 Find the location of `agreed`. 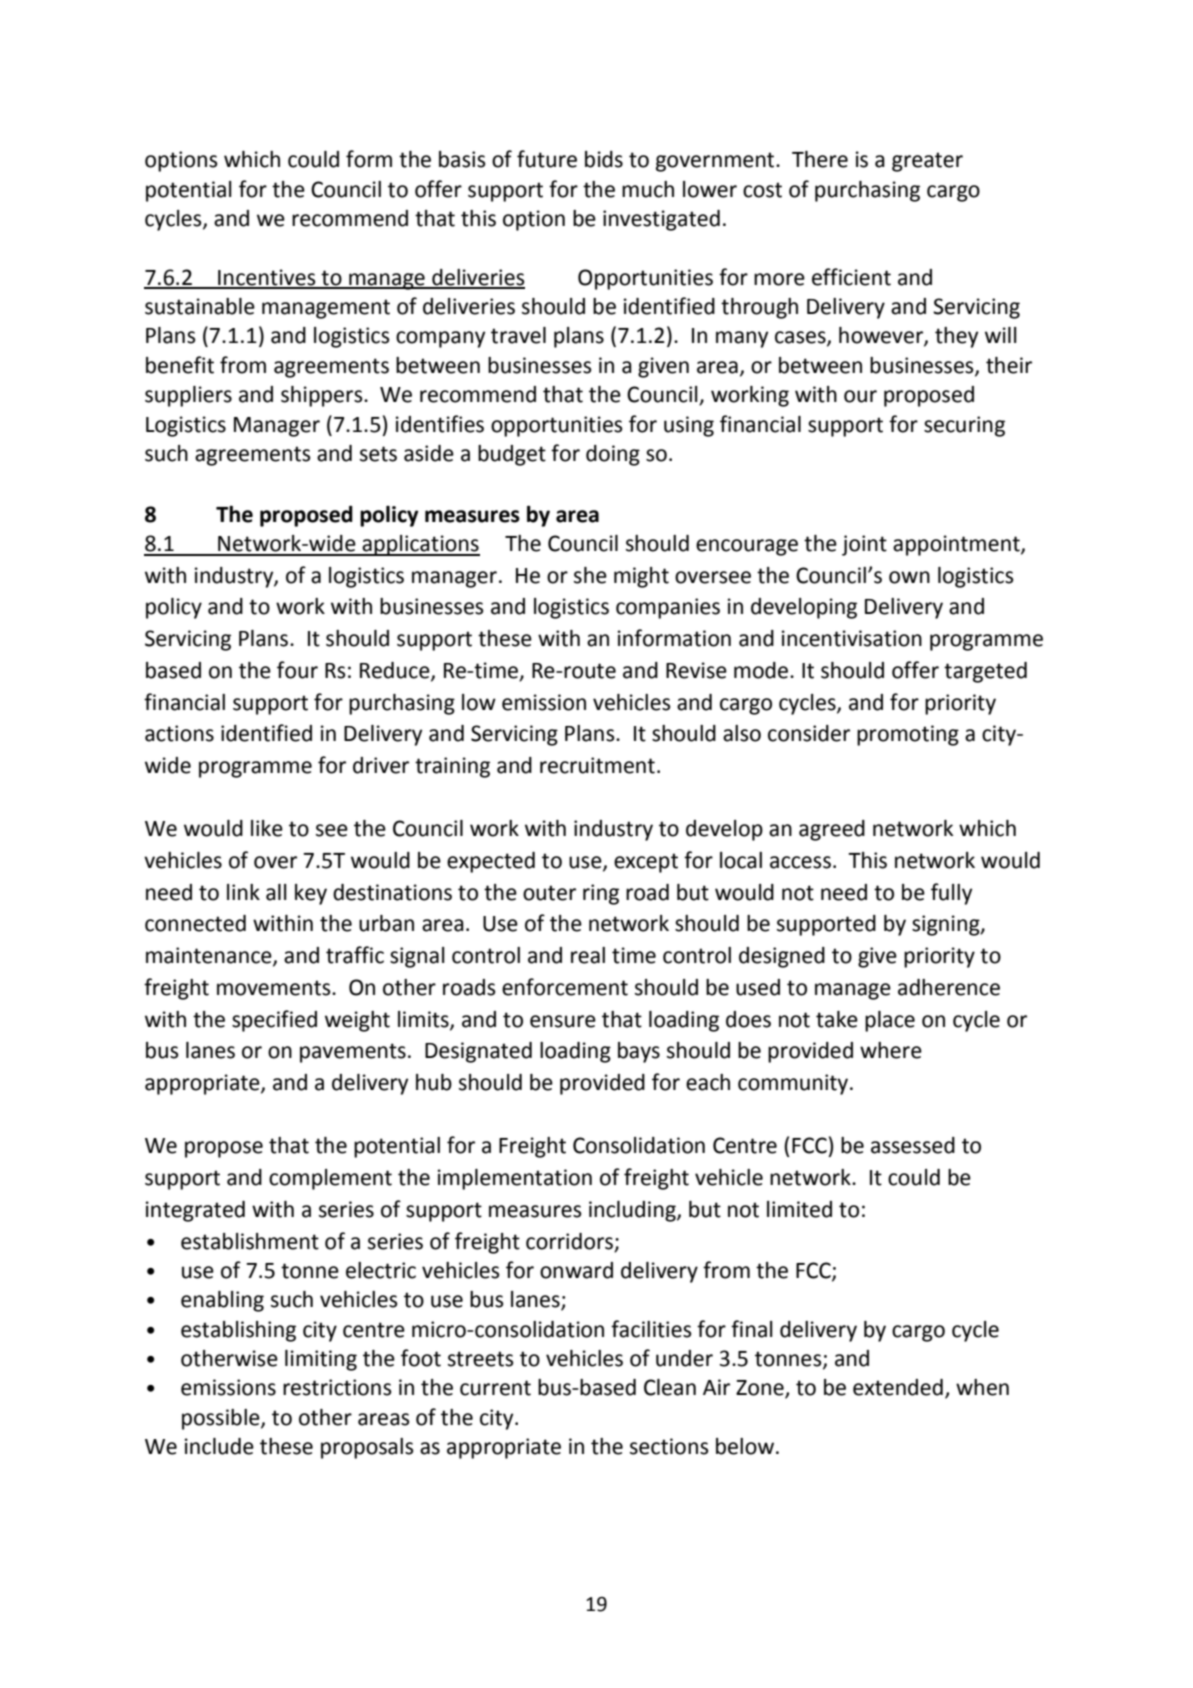

agreed is located at coordinates (832, 830).
